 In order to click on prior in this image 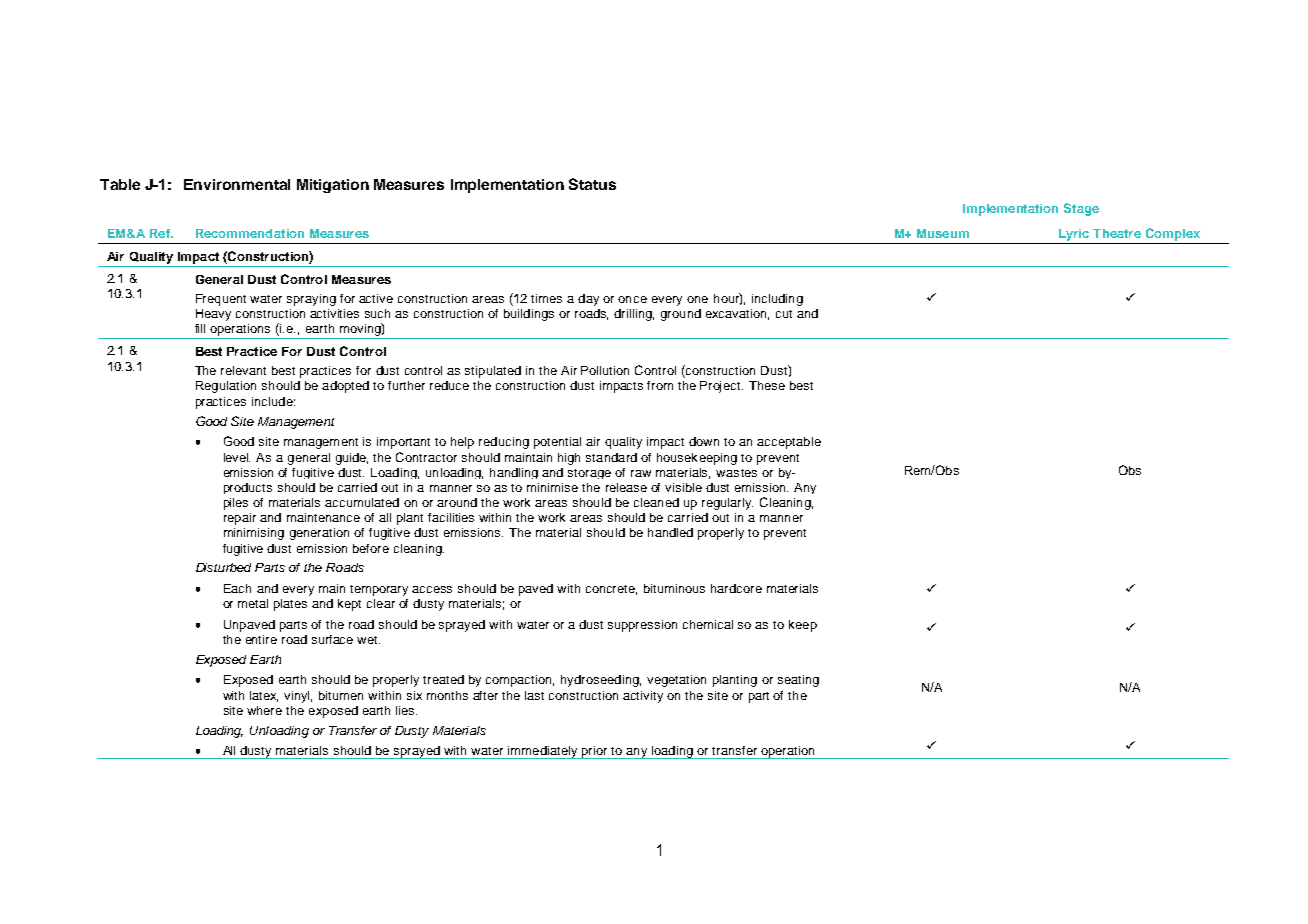, I will do `click(595, 752)`.
